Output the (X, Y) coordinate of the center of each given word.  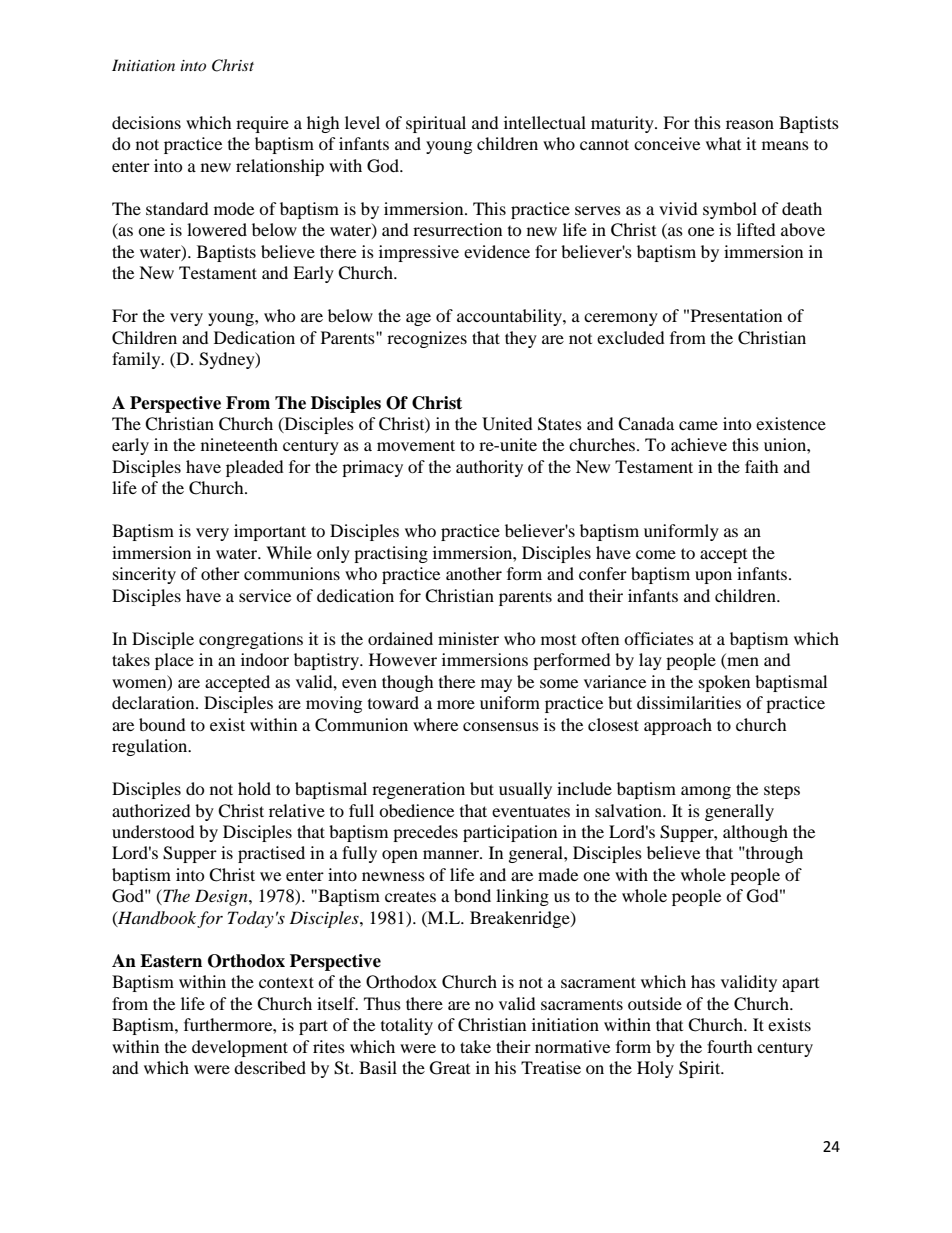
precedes (425, 833)
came (698, 425)
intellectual (545, 122)
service (265, 595)
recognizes (427, 339)
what (723, 143)
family (137, 360)
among (706, 792)
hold (254, 788)
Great (450, 1068)
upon (713, 577)
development (240, 1048)
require (262, 124)
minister (468, 638)
